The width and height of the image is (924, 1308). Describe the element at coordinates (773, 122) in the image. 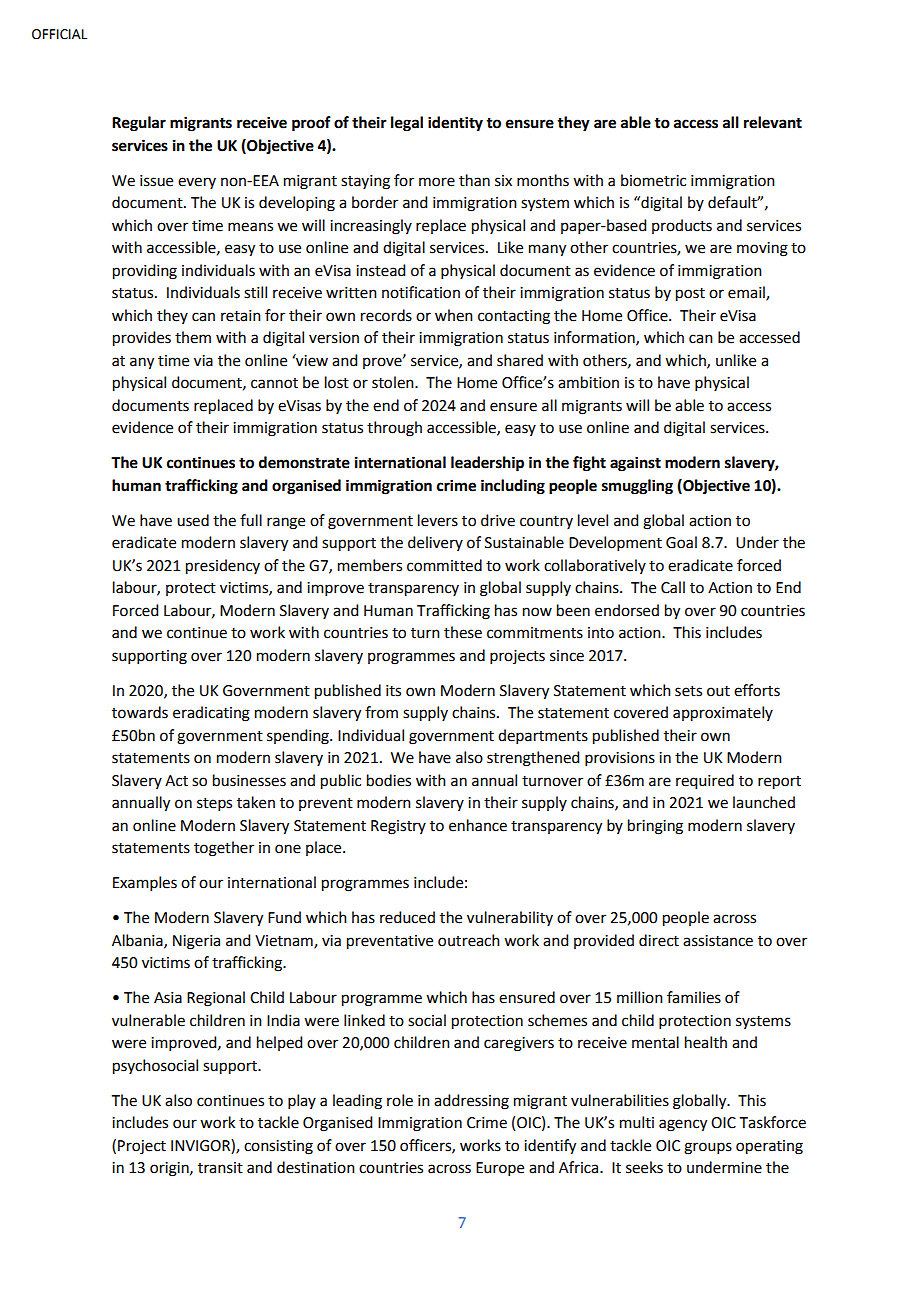

I see `relevant` at that location.
